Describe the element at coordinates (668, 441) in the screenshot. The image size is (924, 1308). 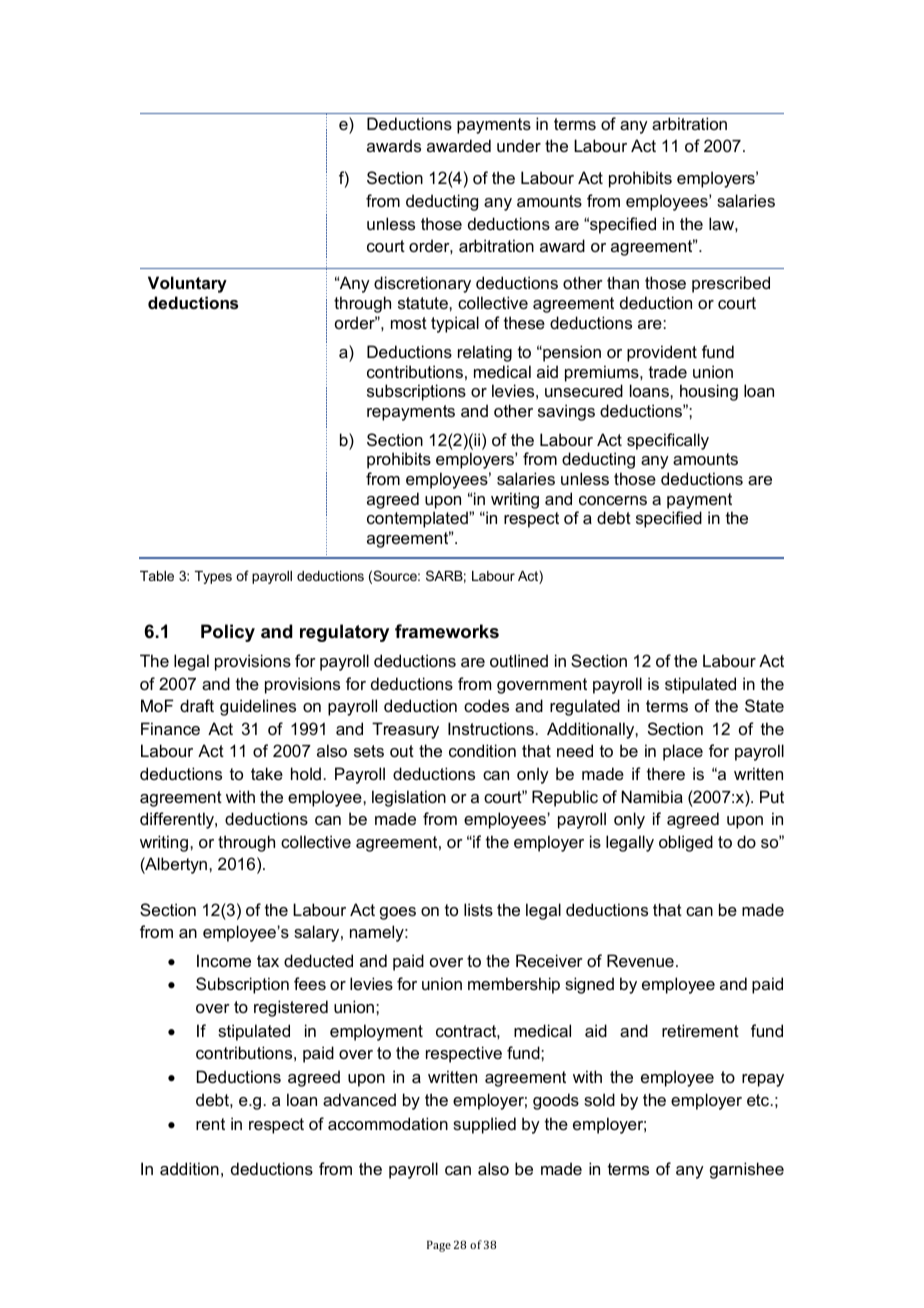
I see `specifically` at that location.
